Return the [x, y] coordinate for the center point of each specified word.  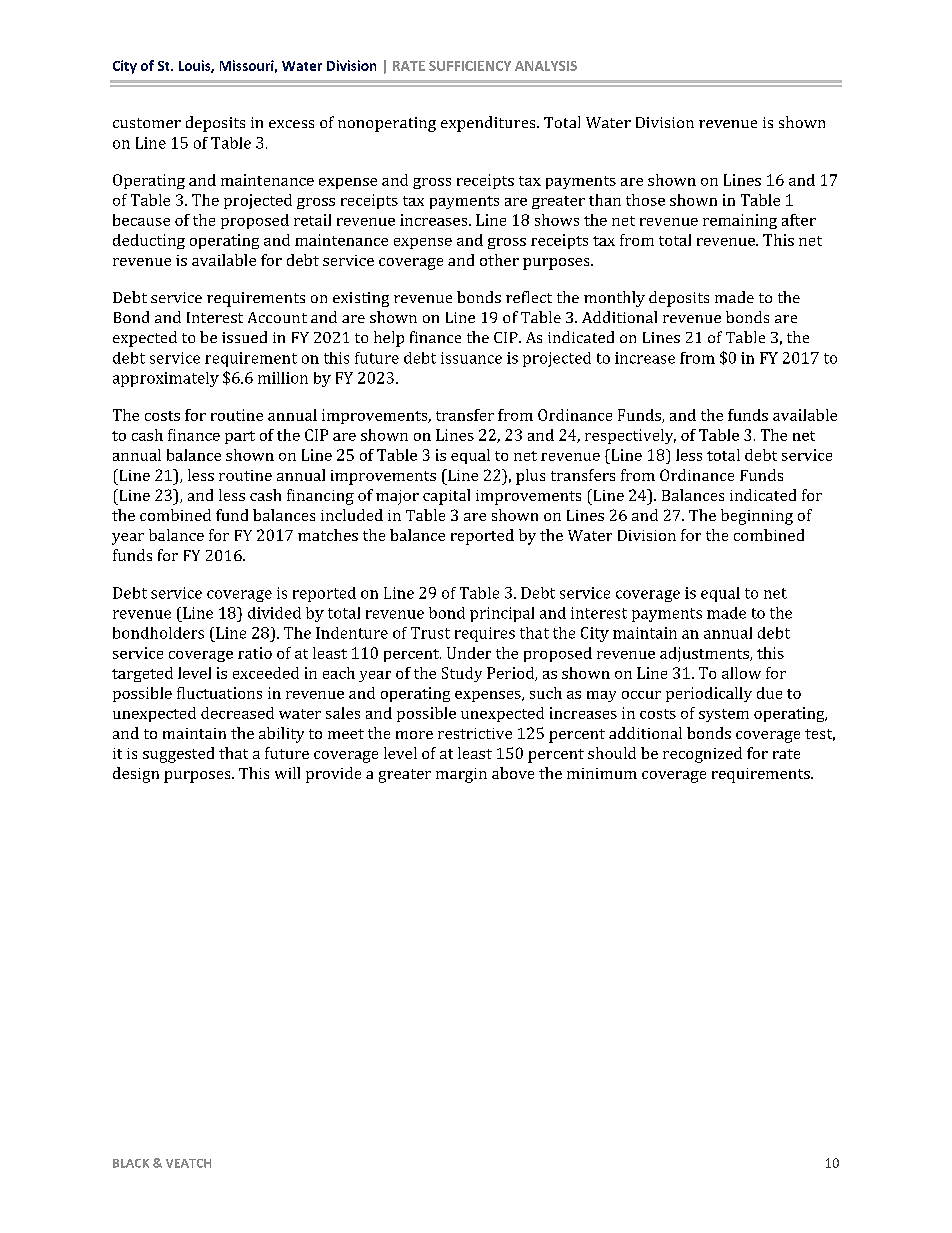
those [645, 200]
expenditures [489, 124]
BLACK [131, 1163]
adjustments [705, 654]
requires [485, 634]
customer [147, 123]
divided [274, 613]
